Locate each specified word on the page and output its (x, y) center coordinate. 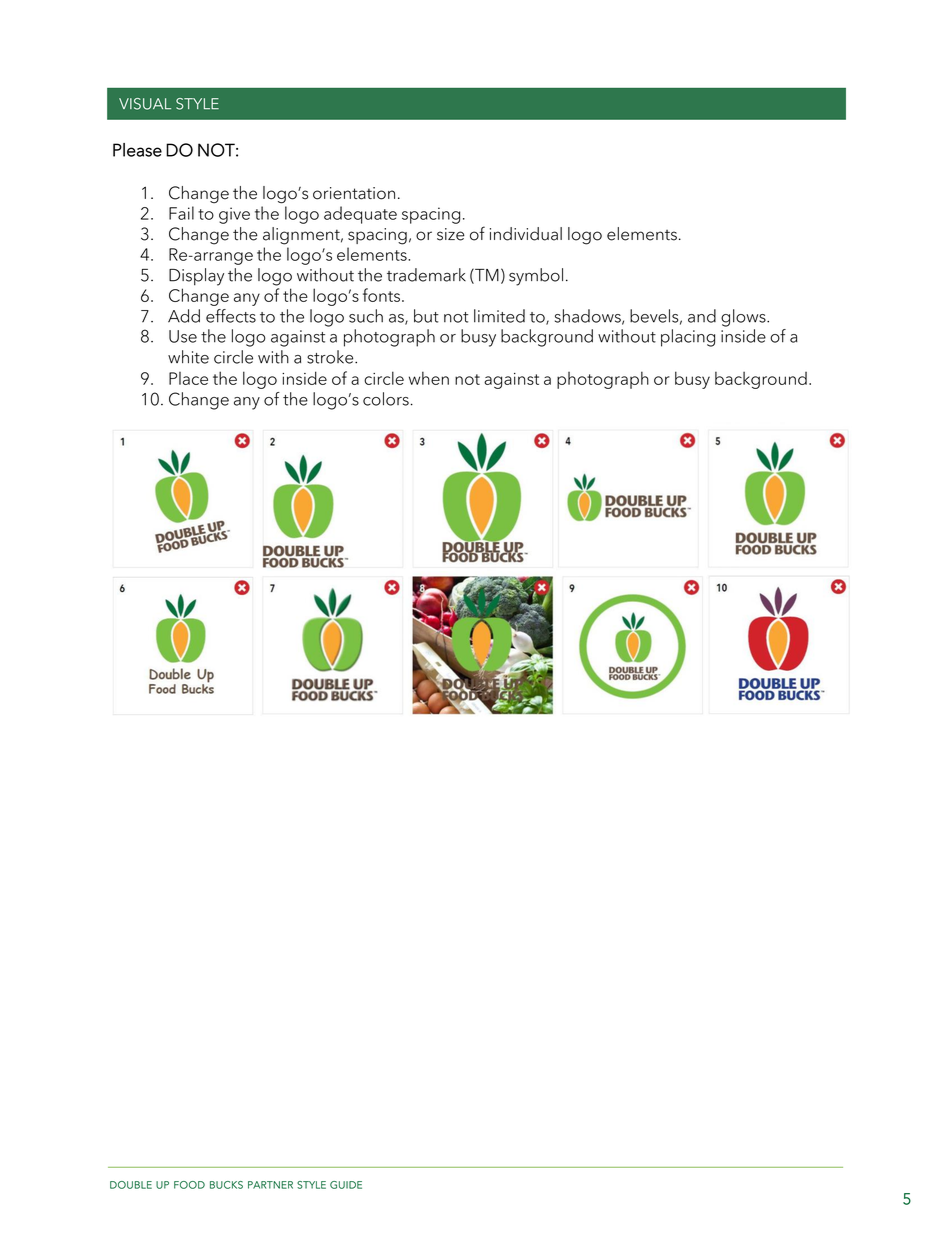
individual (526, 234)
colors (386, 399)
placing (688, 338)
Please (137, 150)
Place (188, 378)
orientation (354, 193)
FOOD (189, 1185)
